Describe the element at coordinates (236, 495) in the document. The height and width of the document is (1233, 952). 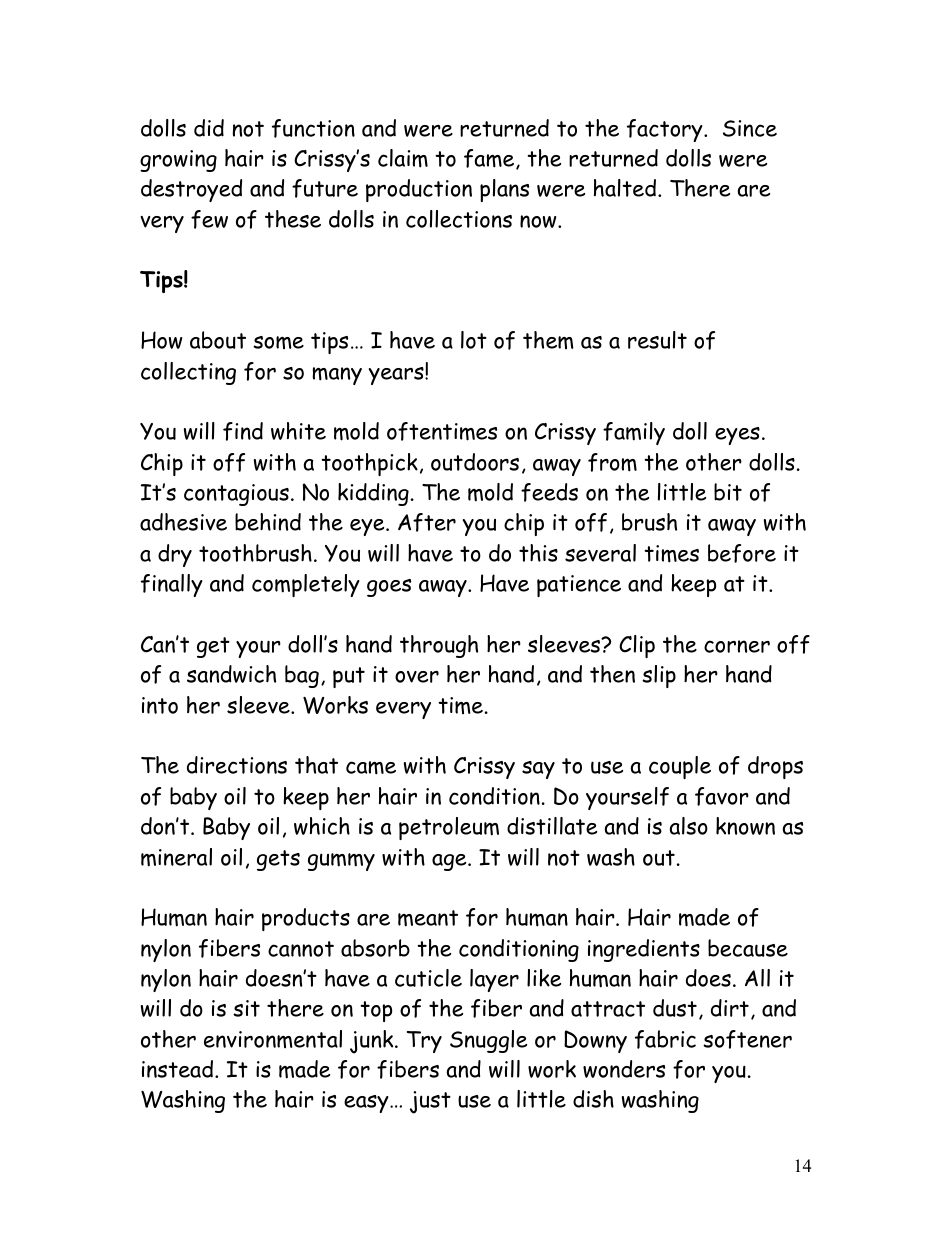
I see `contagious` at that location.
